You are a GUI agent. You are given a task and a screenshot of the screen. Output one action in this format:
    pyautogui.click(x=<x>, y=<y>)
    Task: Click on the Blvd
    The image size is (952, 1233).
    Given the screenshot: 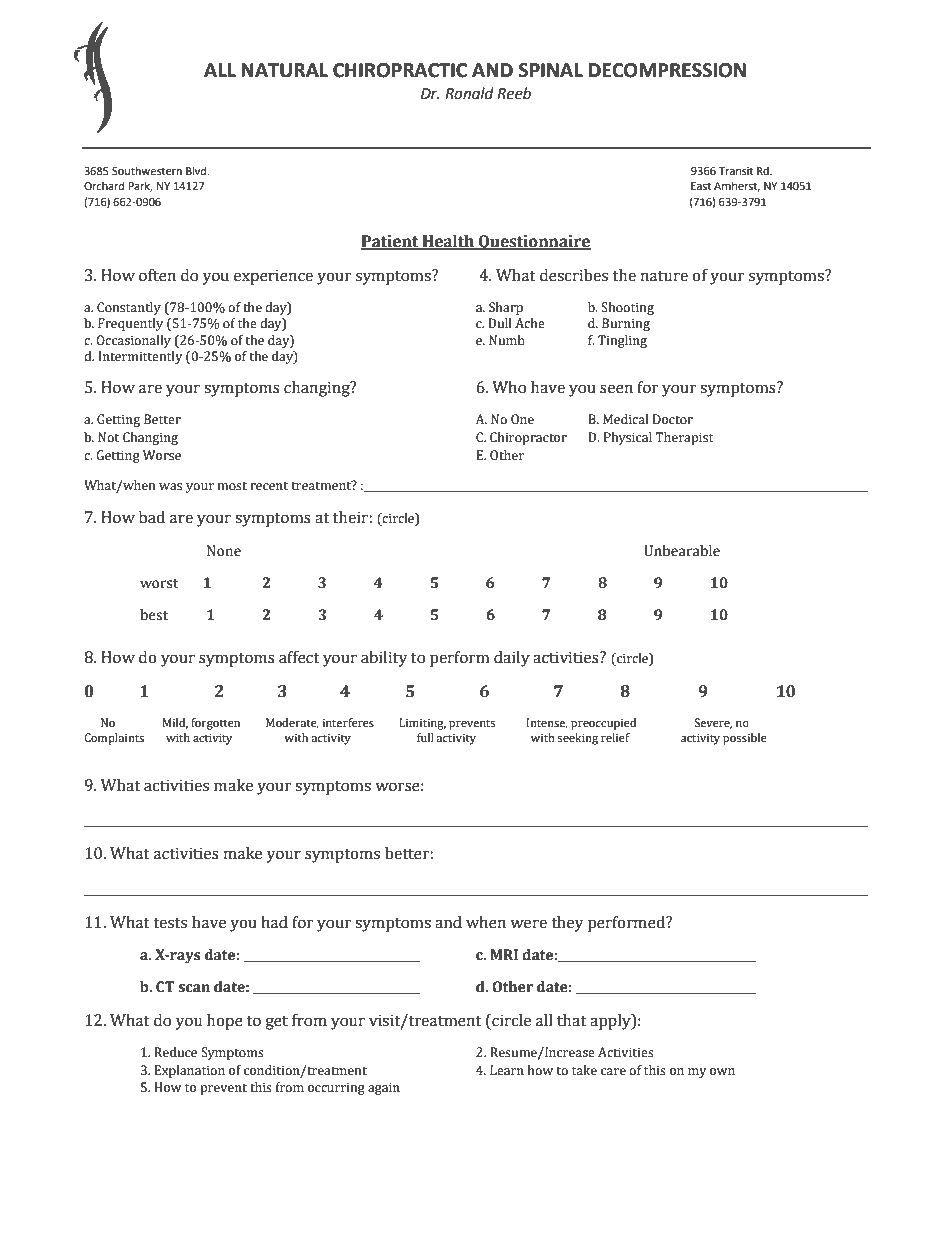 What is the action you would take?
    pyautogui.click(x=197, y=170)
